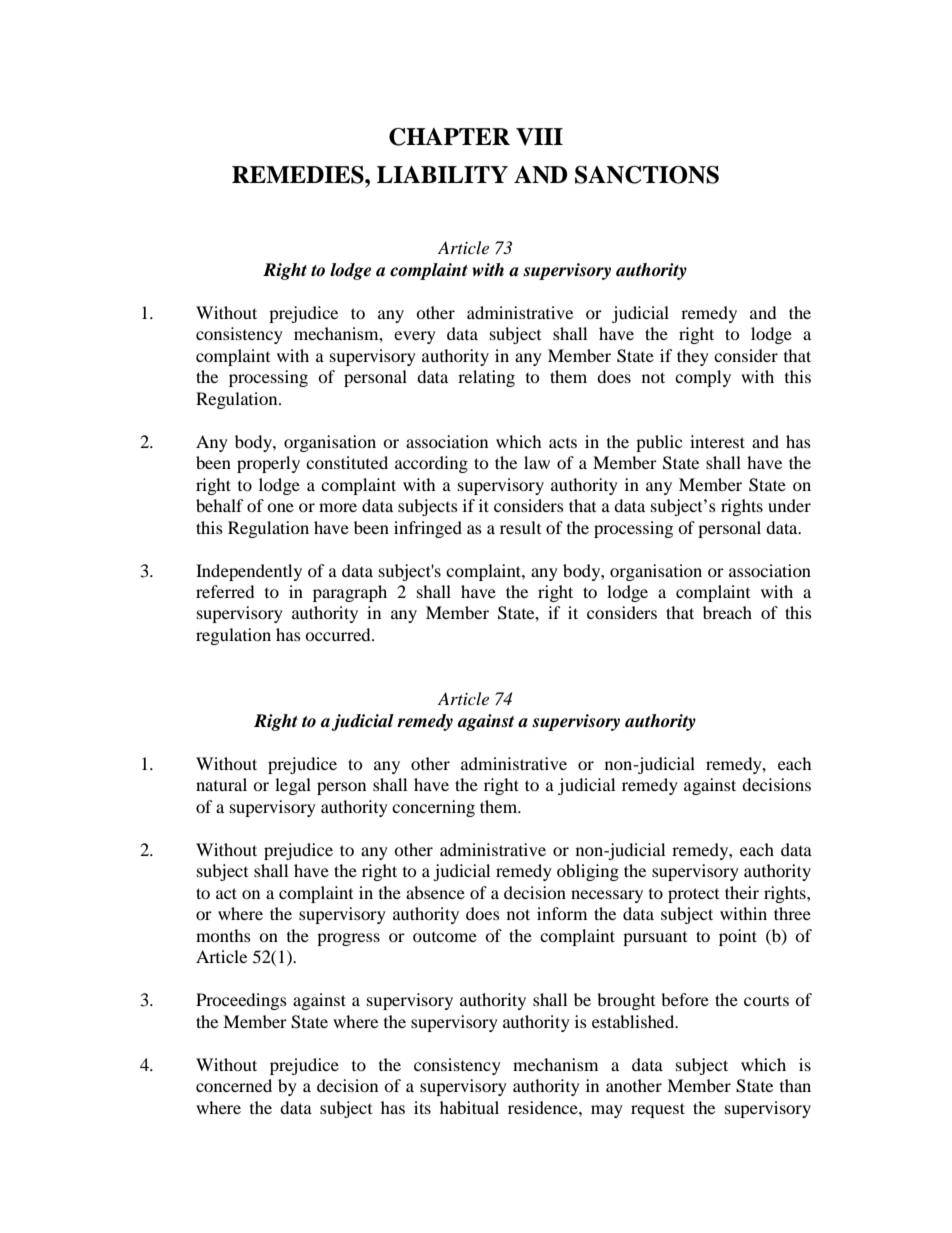 Image resolution: width=952 pixels, height=1233 pixels. I want to click on obliging, so click(588, 872).
